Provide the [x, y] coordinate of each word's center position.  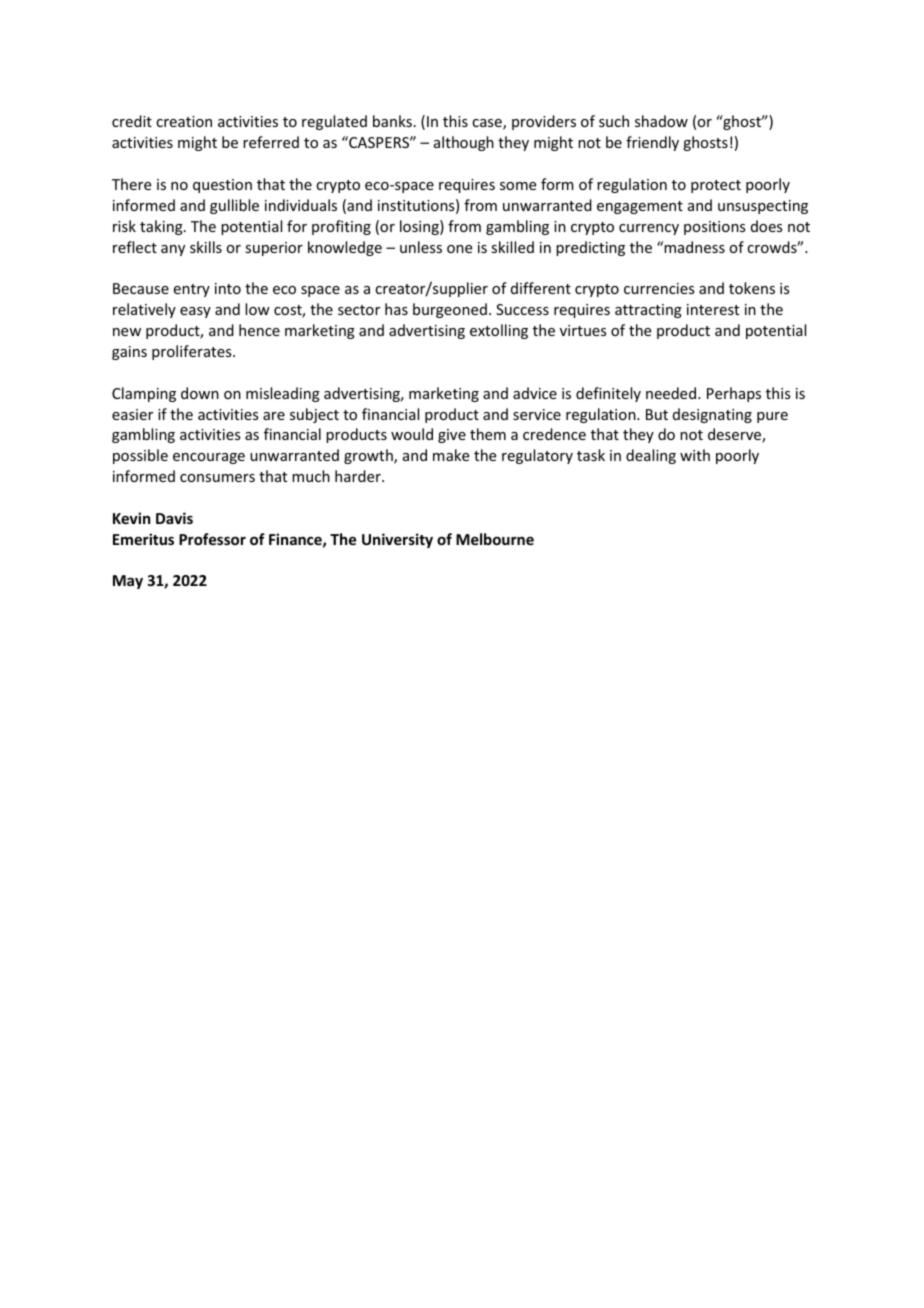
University [397, 540]
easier [132, 414]
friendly [652, 143]
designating [712, 415]
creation [184, 121]
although [464, 143]
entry [192, 290]
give [452, 436]
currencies [659, 288]
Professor [212, 539]
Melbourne [495, 539]
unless [421, 247]
